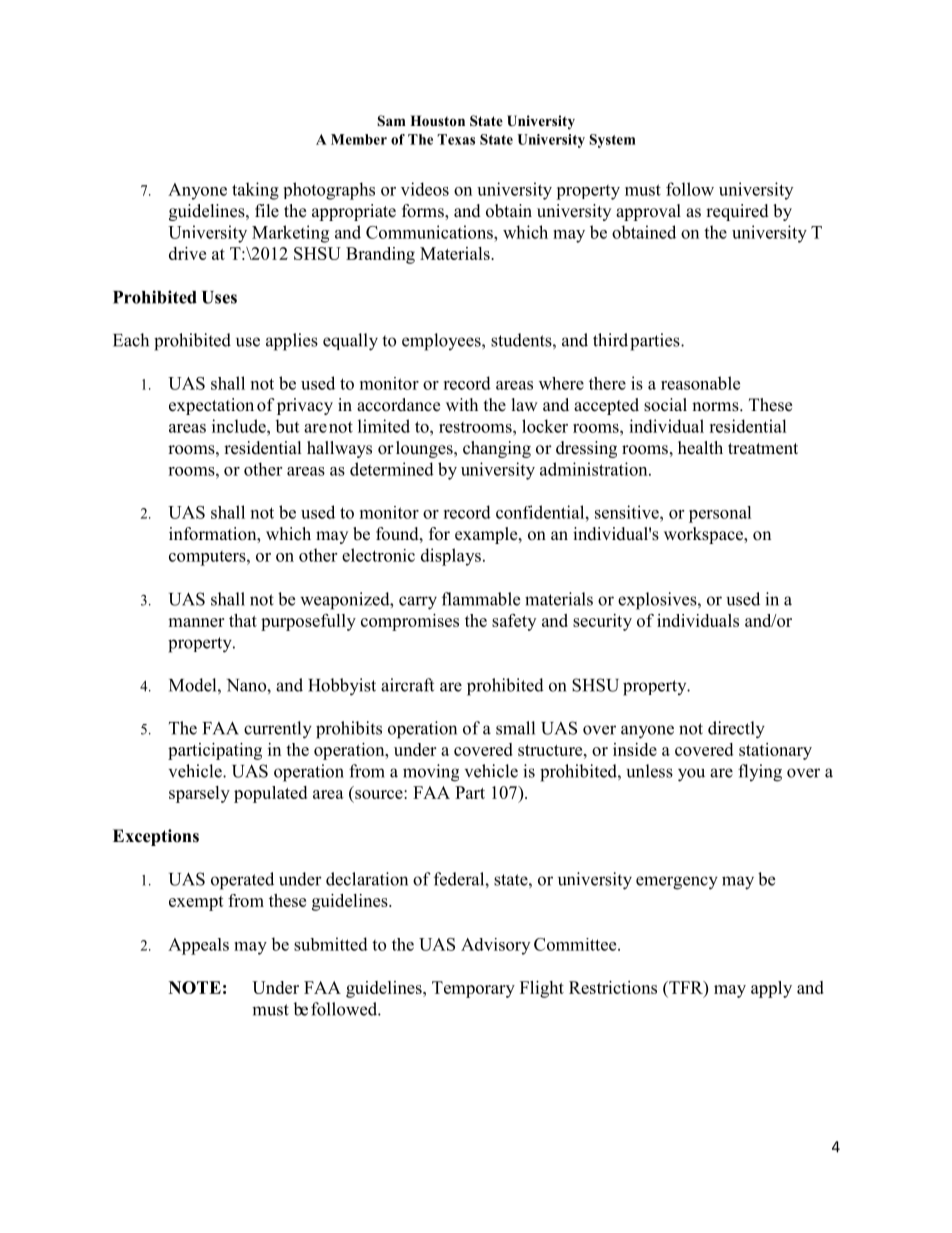 The height and width of the page is (1233, 952). I want to click on Appeals, so click(198, 946).
